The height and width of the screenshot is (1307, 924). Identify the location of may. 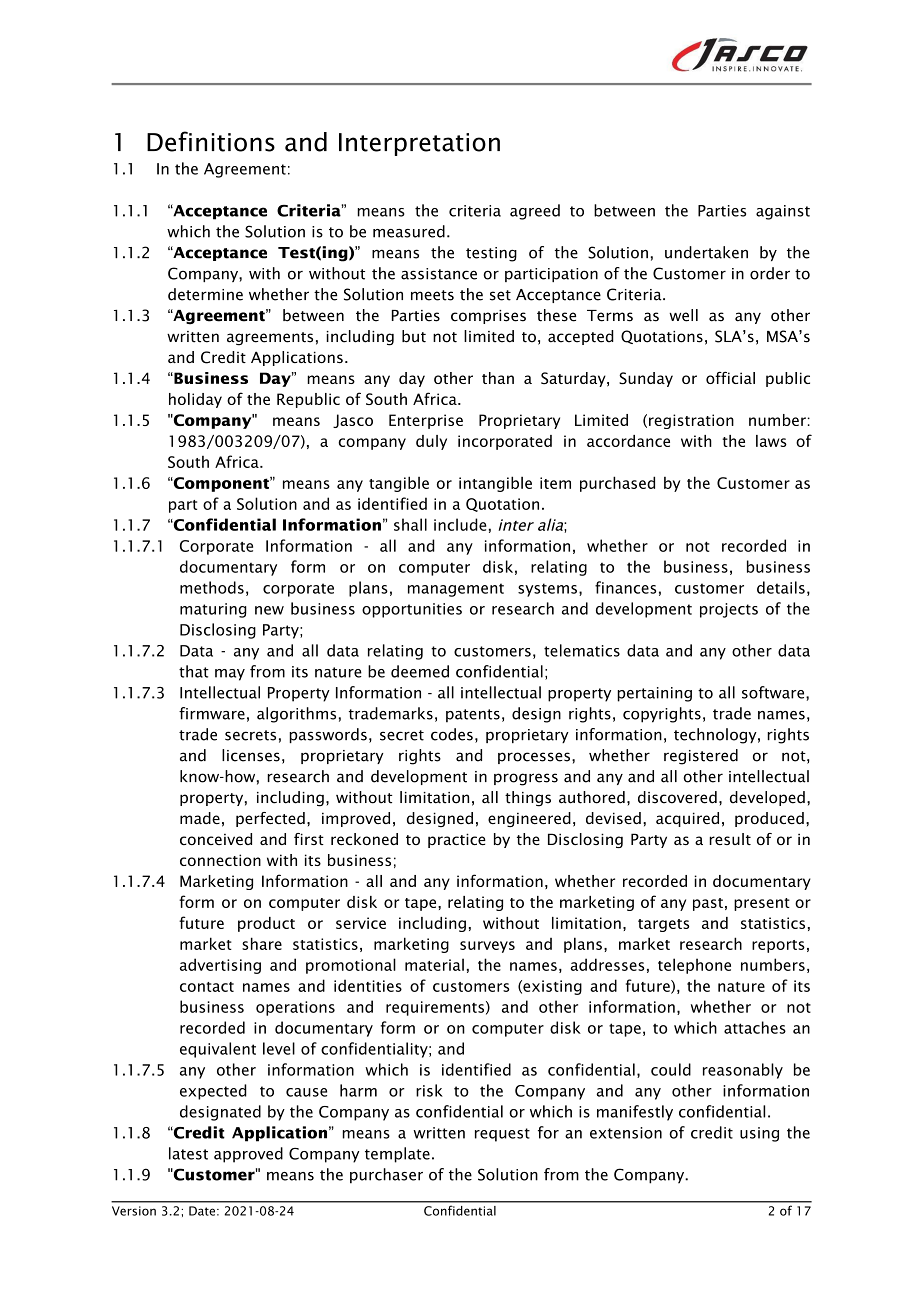
(230, 675).
